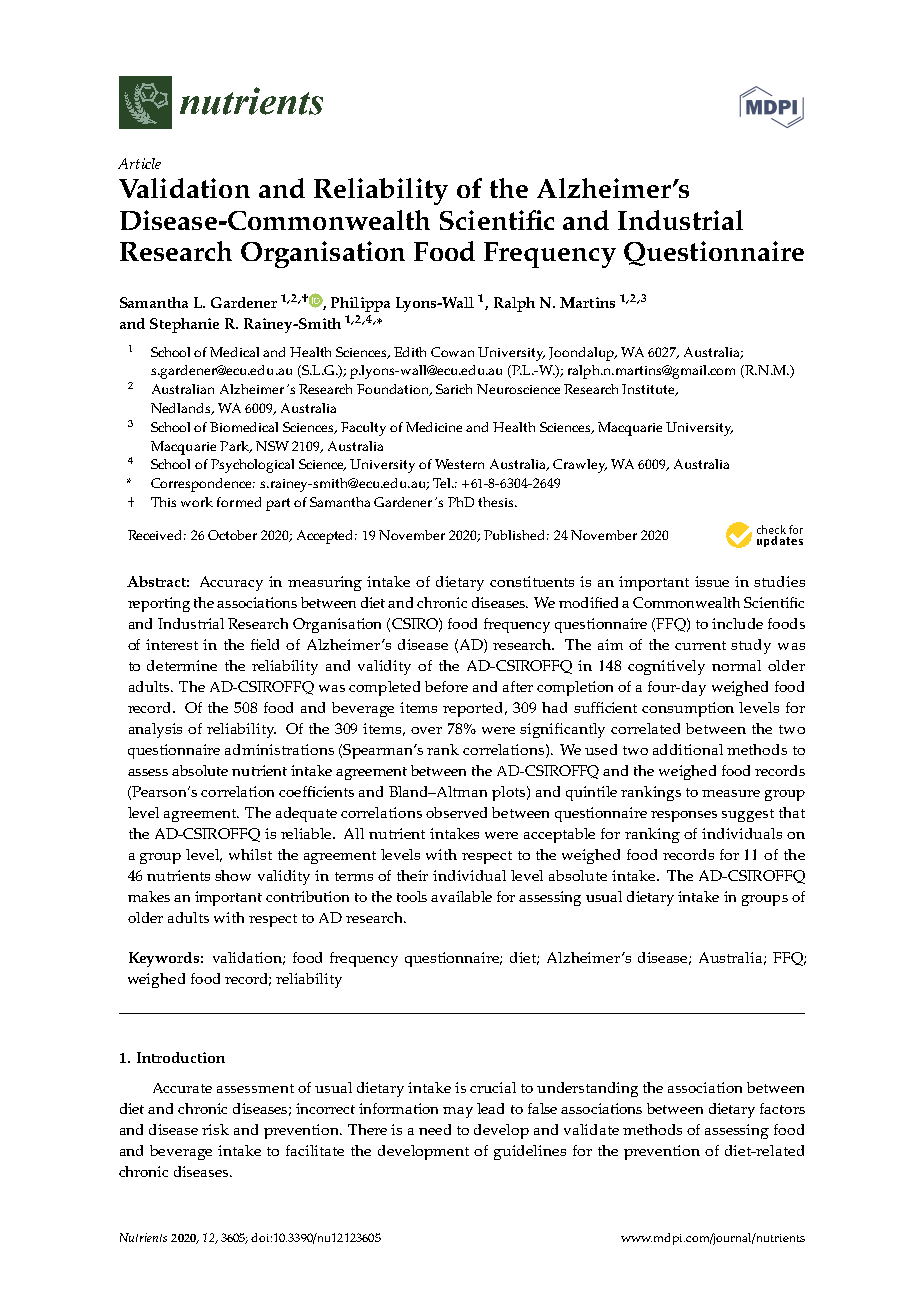 This page has width=924, height=1308. What do you see at coordinates (649, 390) in the page?
I see `Institute` at bounding box center [649, 390].
